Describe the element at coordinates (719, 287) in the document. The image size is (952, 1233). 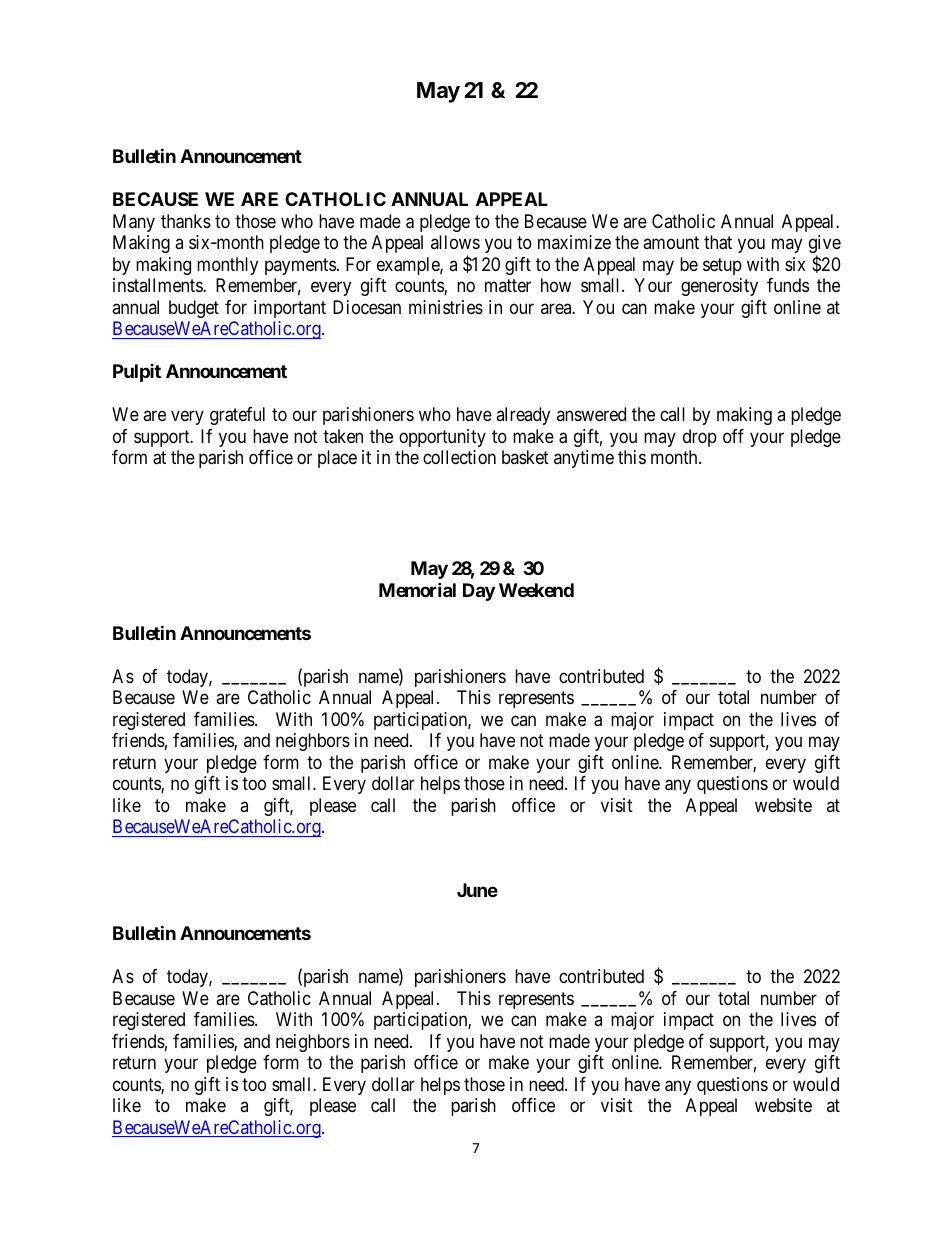
I see `generosity` at that location.
